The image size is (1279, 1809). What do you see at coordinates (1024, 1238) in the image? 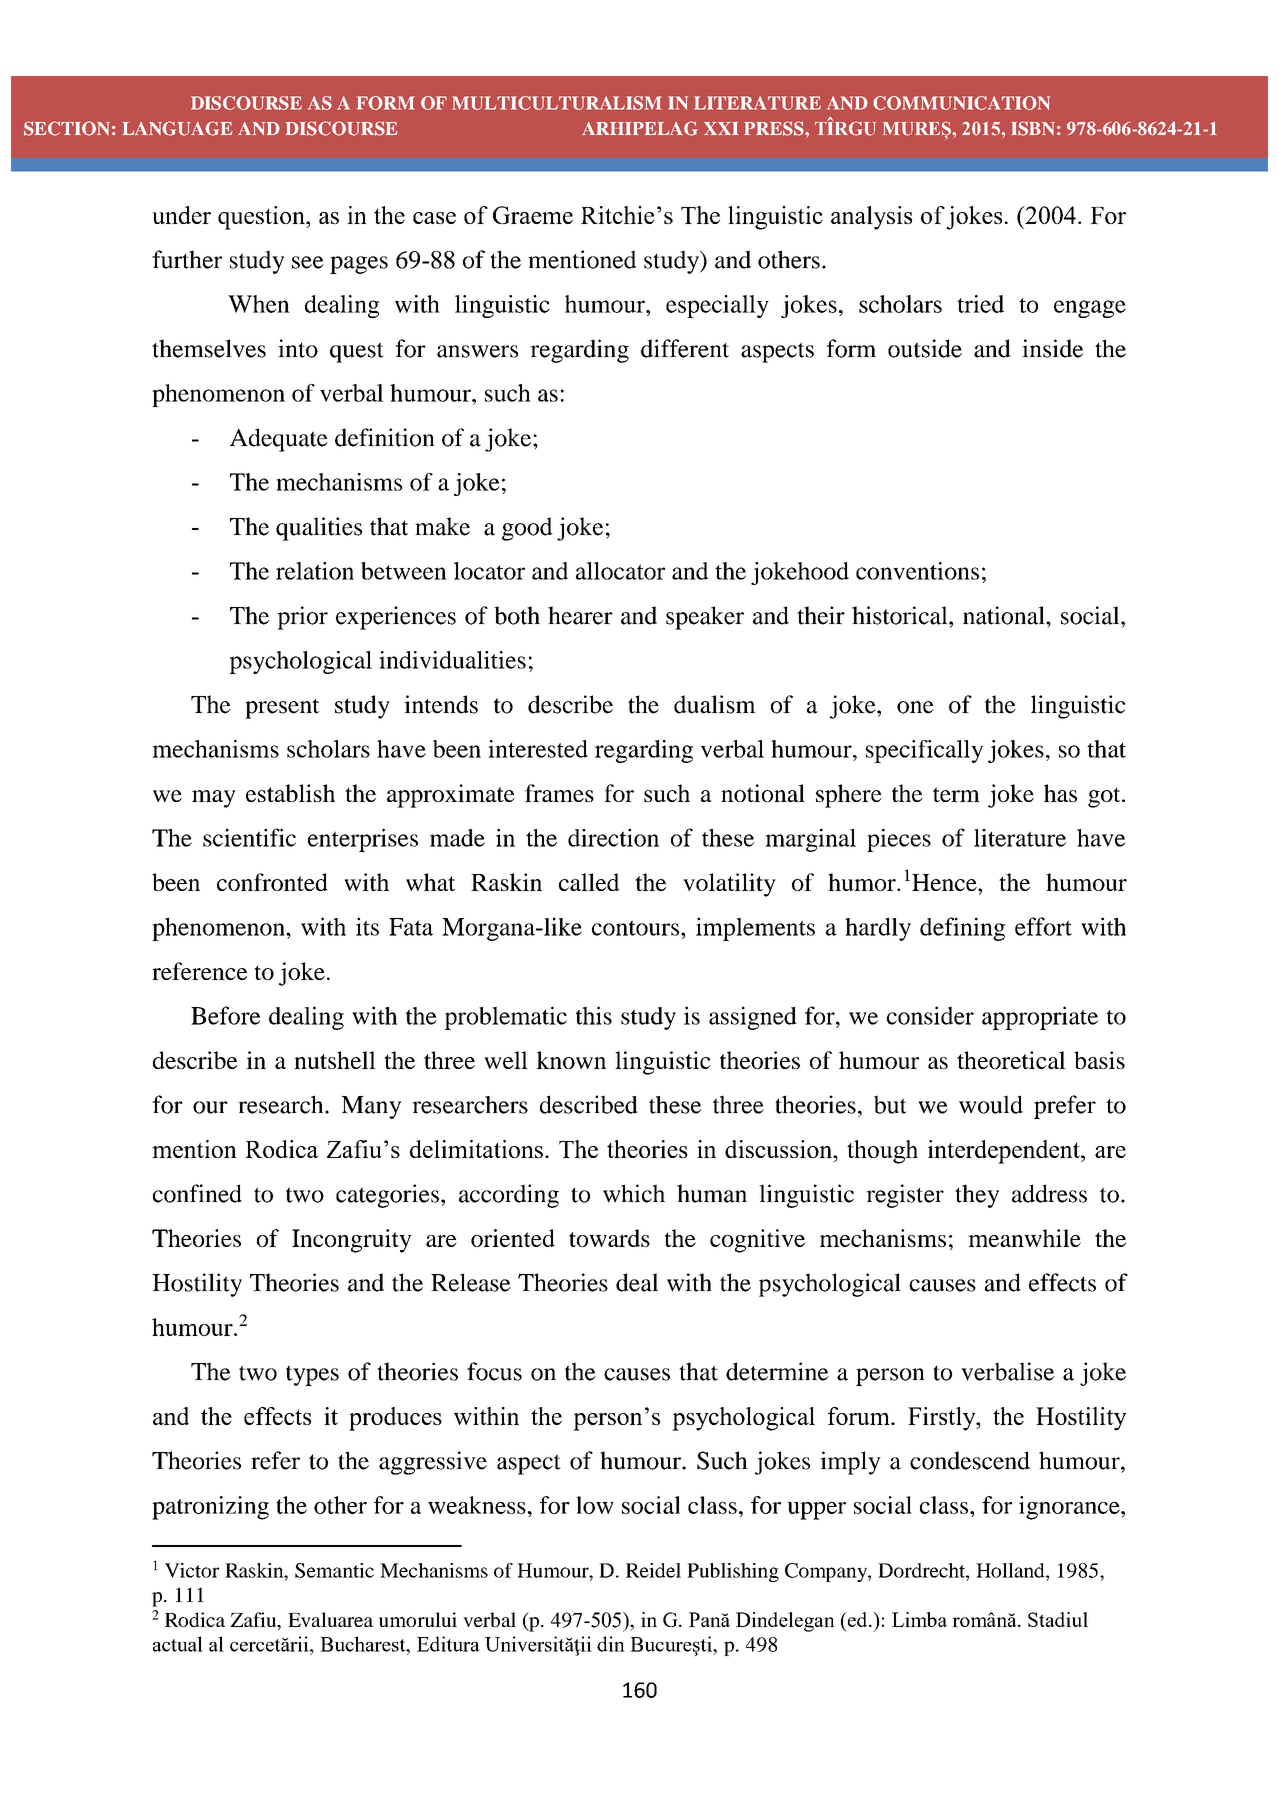
I see `meanwhile` at bounding box center [1024, 1238].
